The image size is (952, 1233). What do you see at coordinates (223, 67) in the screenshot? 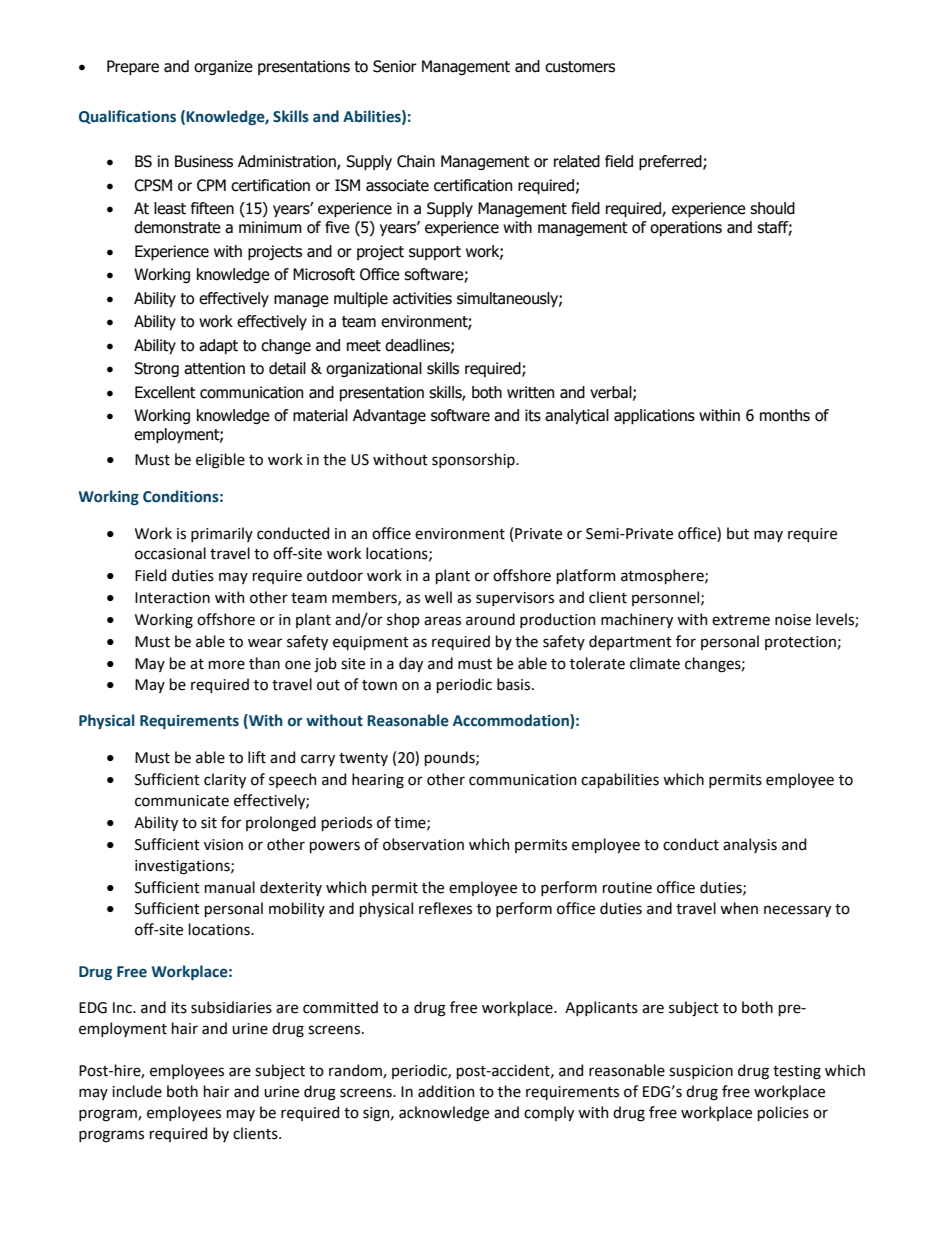
I see `organize` at bounding box center [223, 67].
